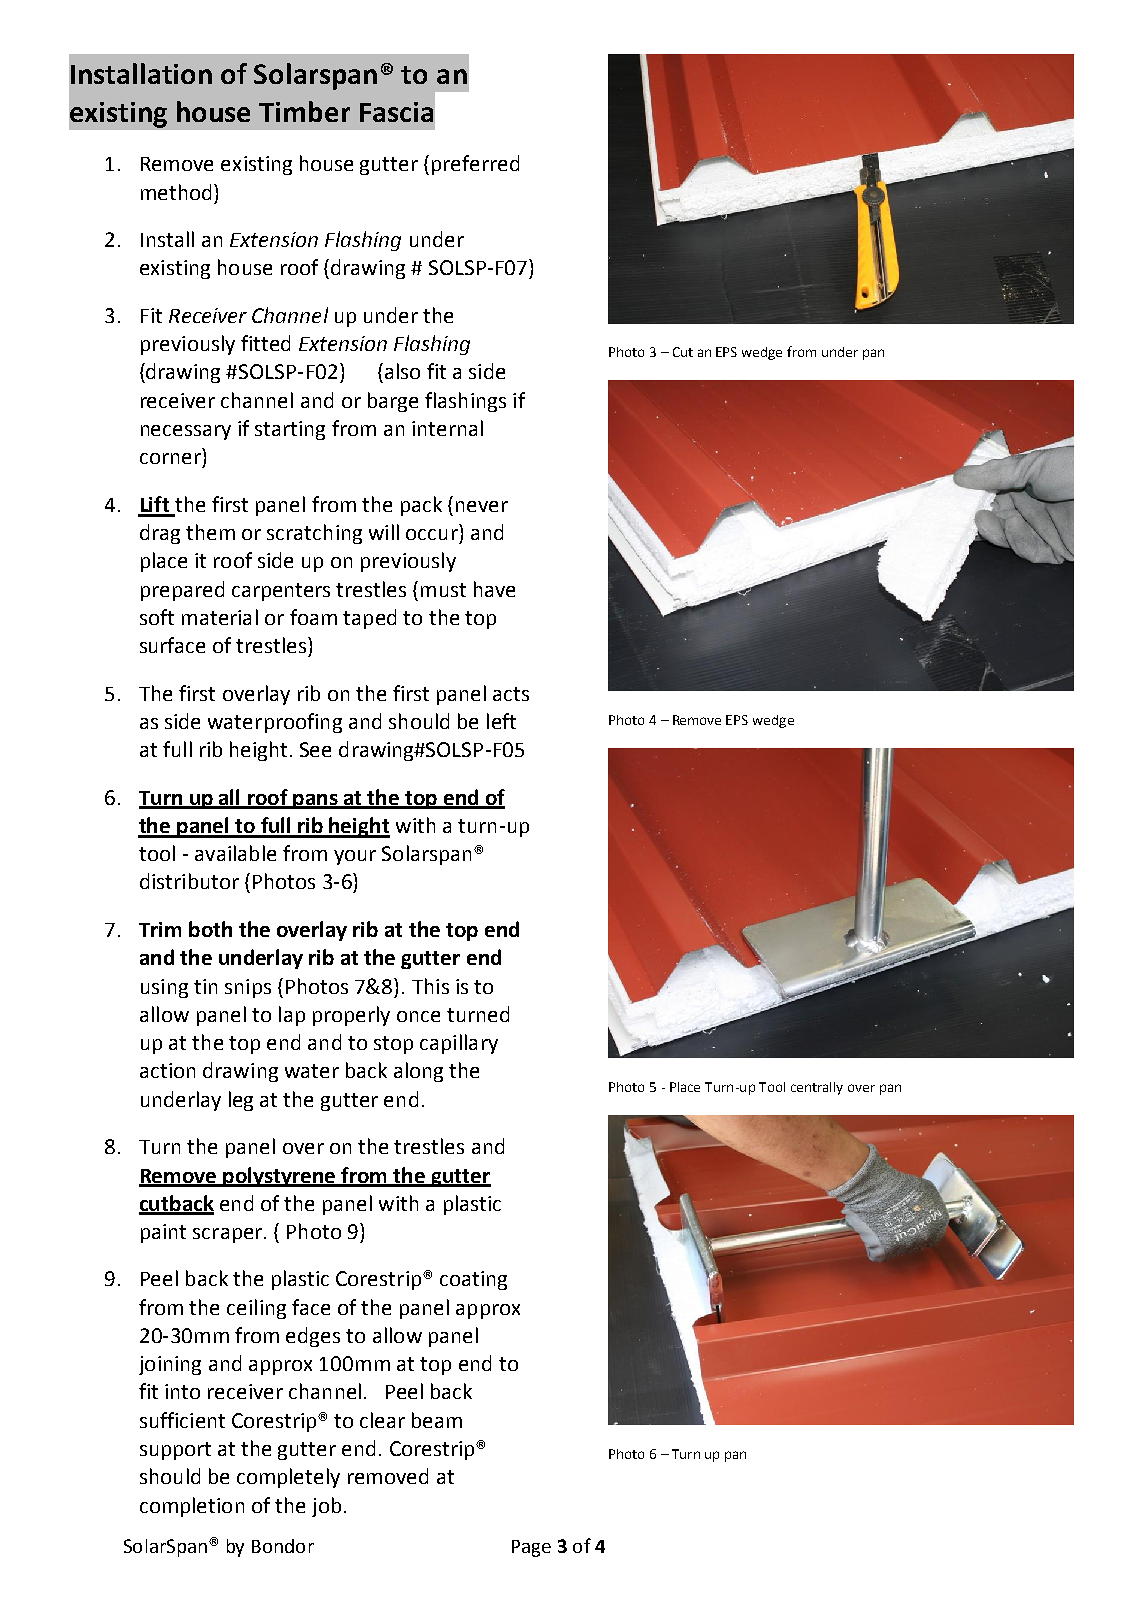 The height and width of the image is (1624, 1148). Describe the element at coordinates (235, 853) in the image. I see `available` at that location.
